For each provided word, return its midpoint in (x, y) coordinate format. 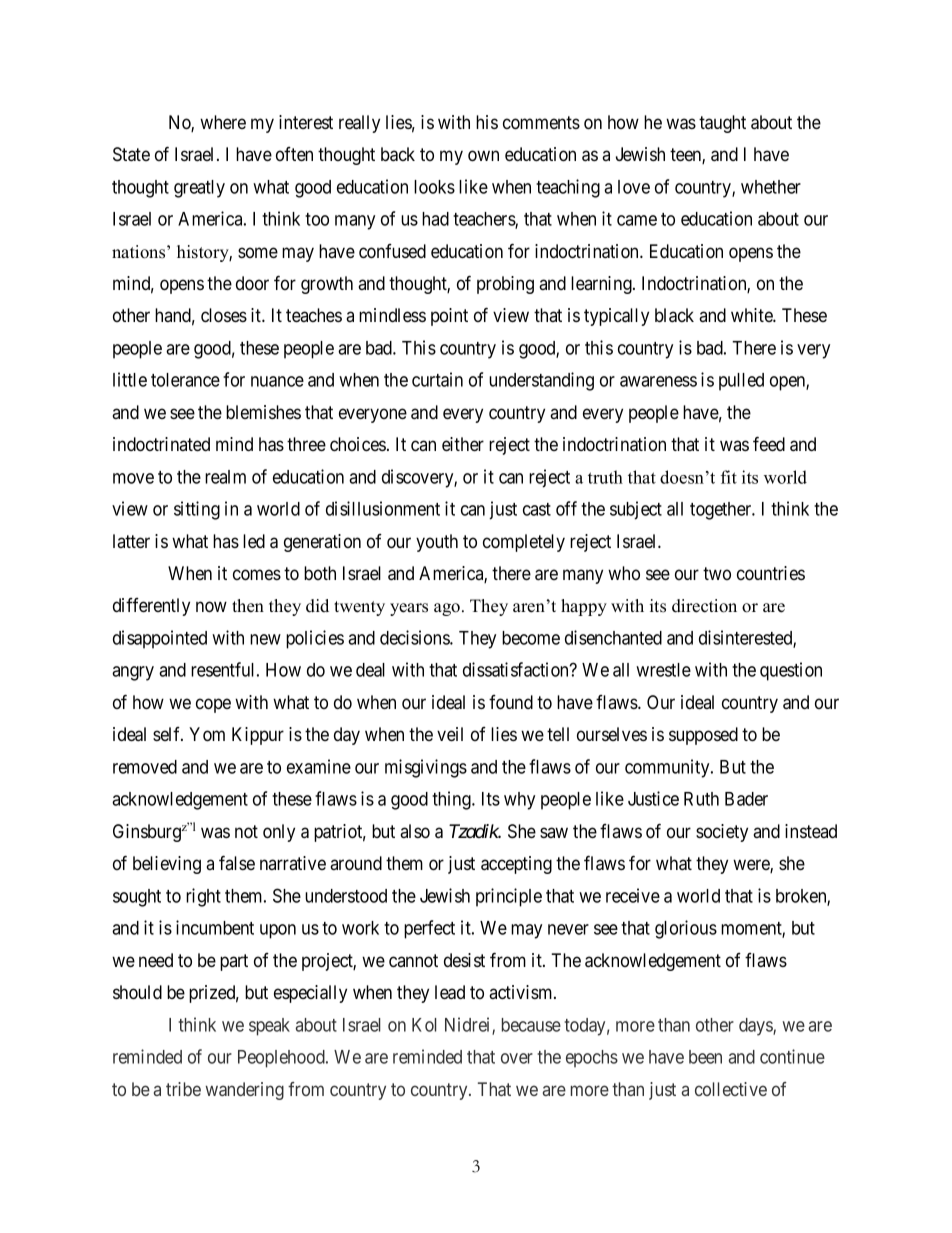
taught (722, 124)
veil (450, 734)
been (705, 1057)
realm (225, 477)
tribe (183, 1089)
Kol (424, 1025)
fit (729, 477)
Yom (207, 734)
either (463, 444)
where (223, 122)
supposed (703, 736)
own (483, 156)
